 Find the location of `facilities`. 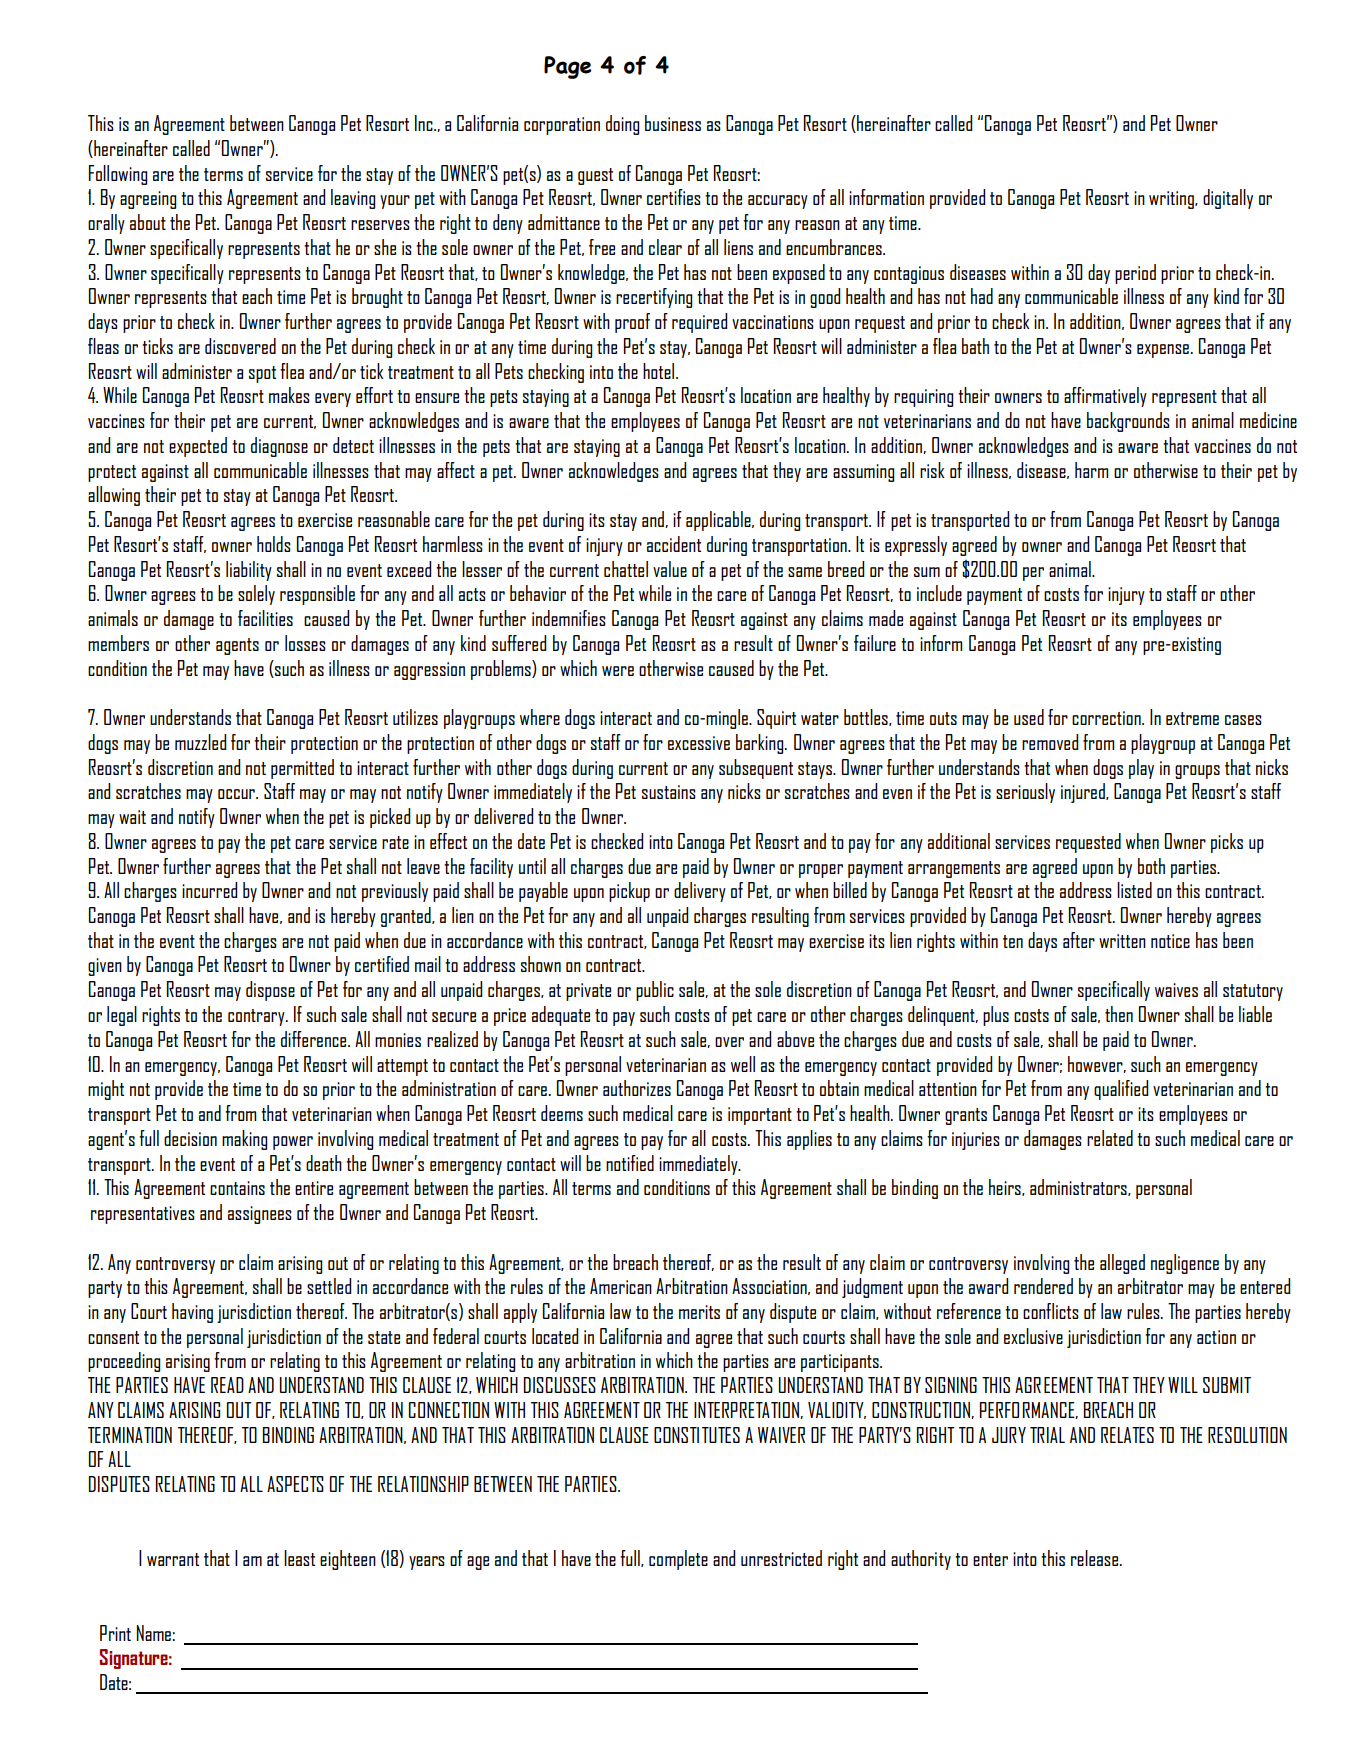

facilities is located at coordinates (265, 618).
